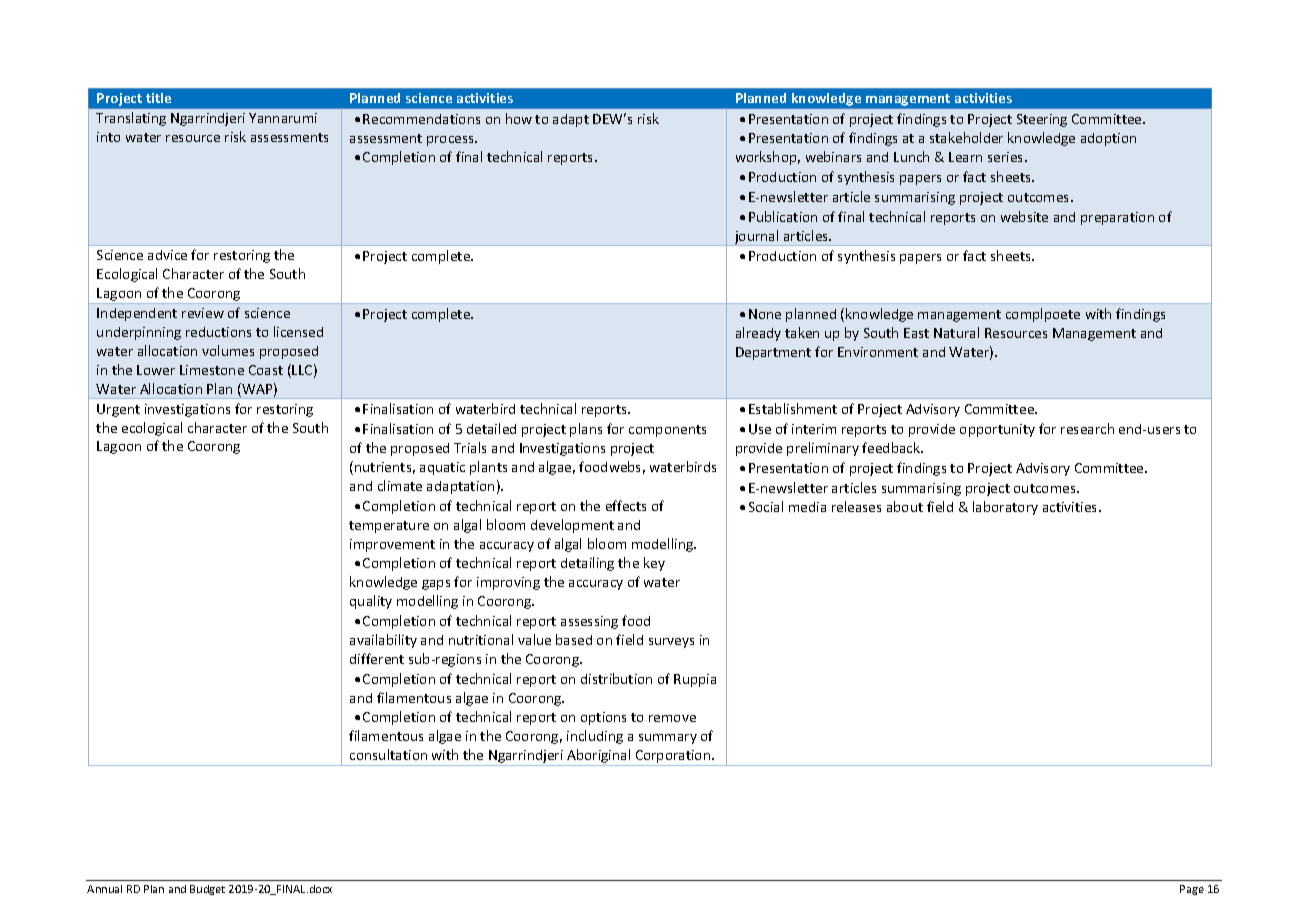  What do you see at coordinates (626, 505) in the screenshot?
I see `effects` at bounding box center [626, 505].
